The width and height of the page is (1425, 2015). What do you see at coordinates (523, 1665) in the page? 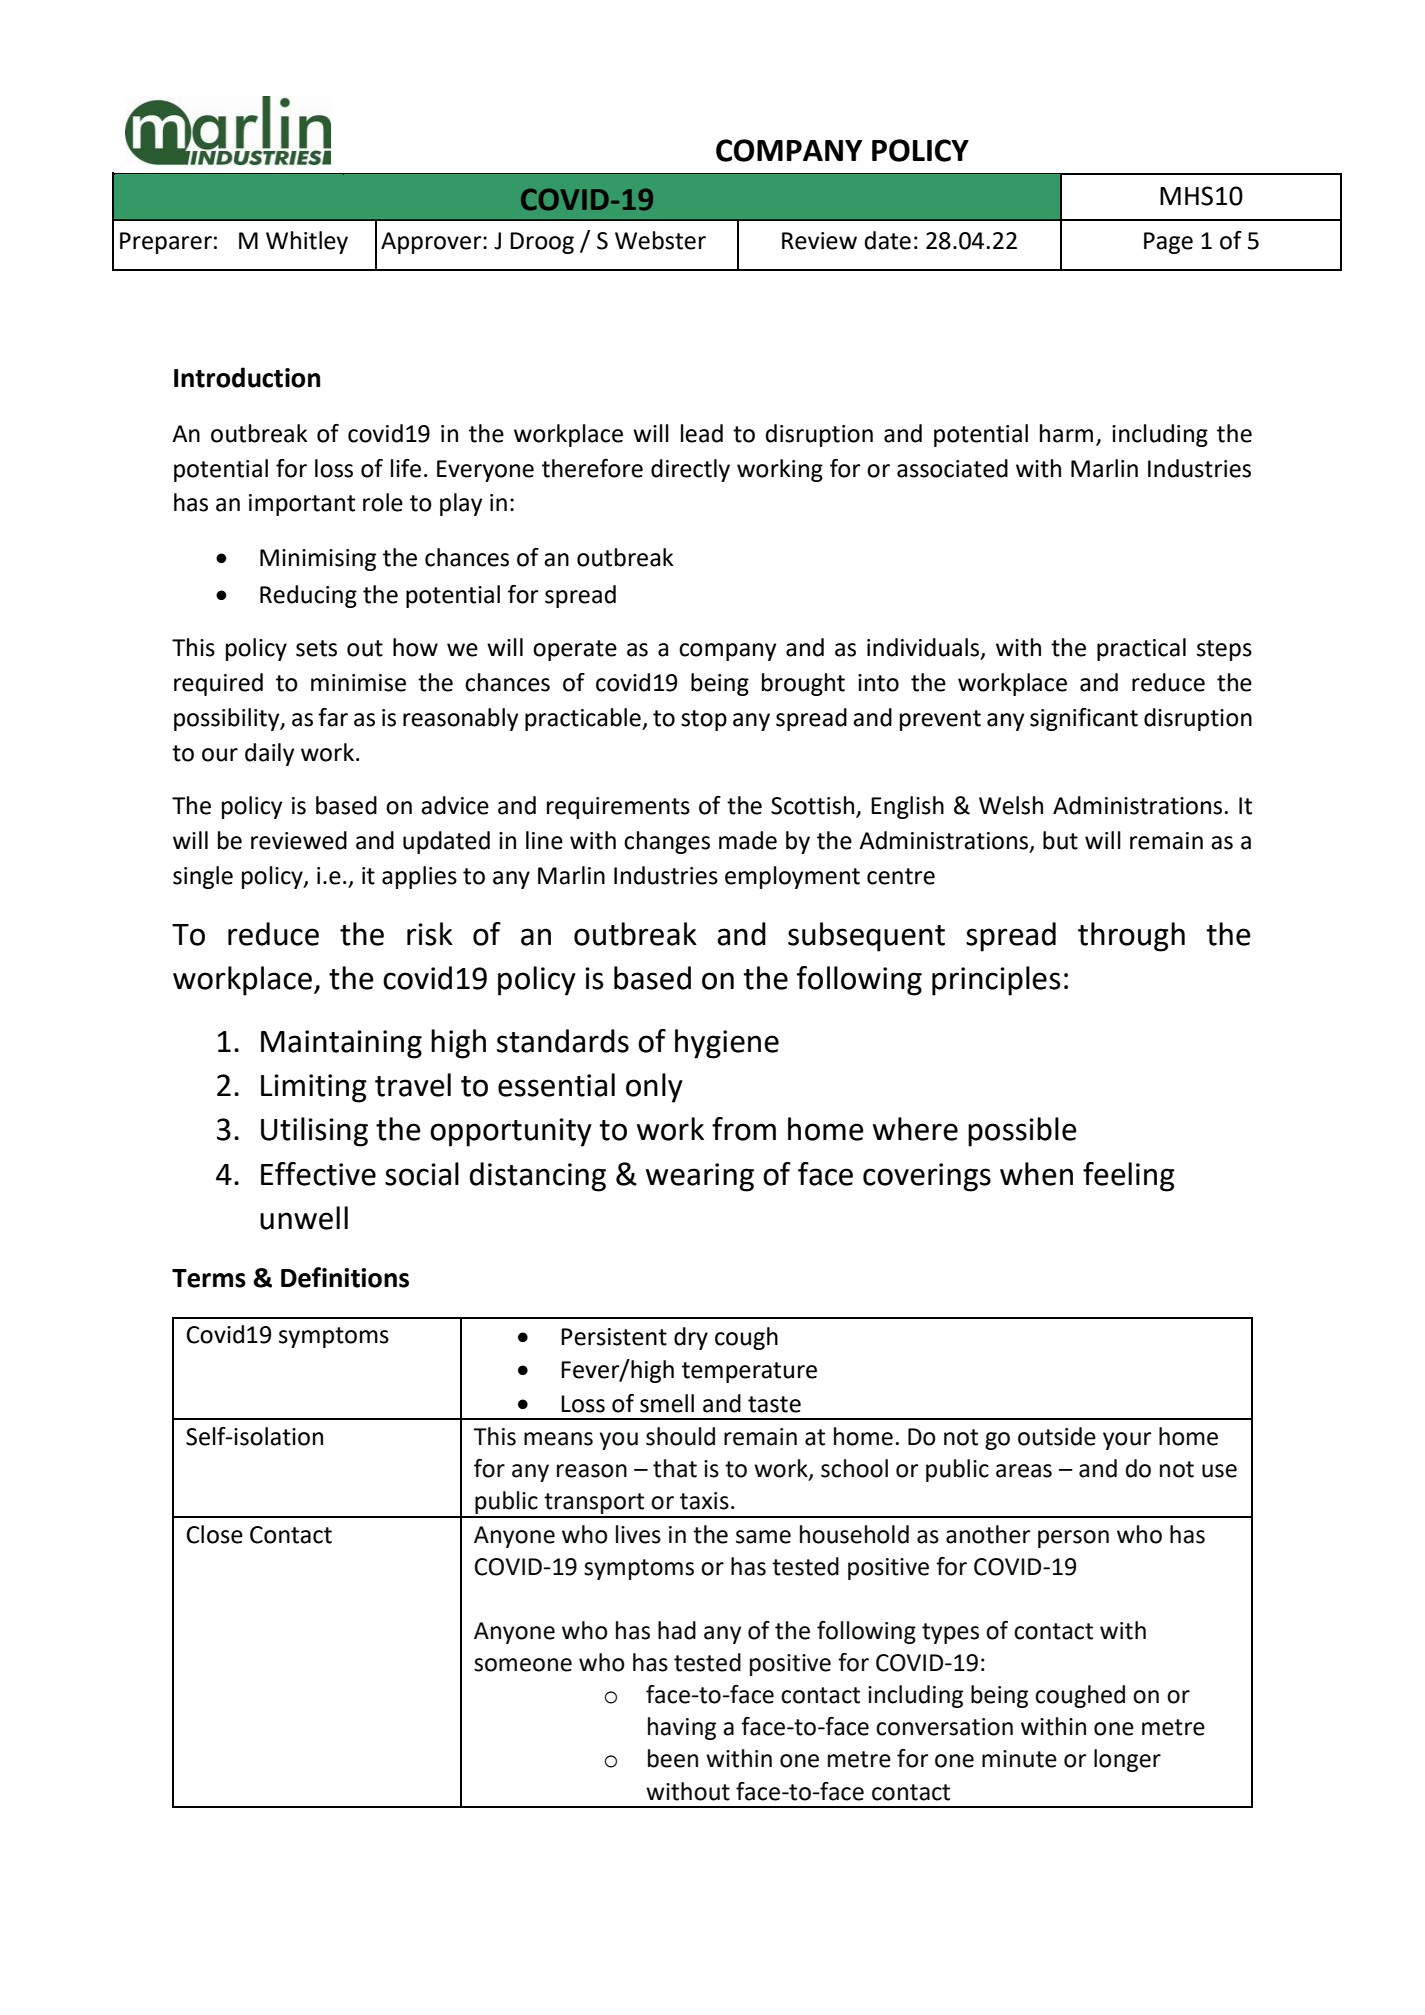
I see `someone` at bounding box center [523, 1665].
